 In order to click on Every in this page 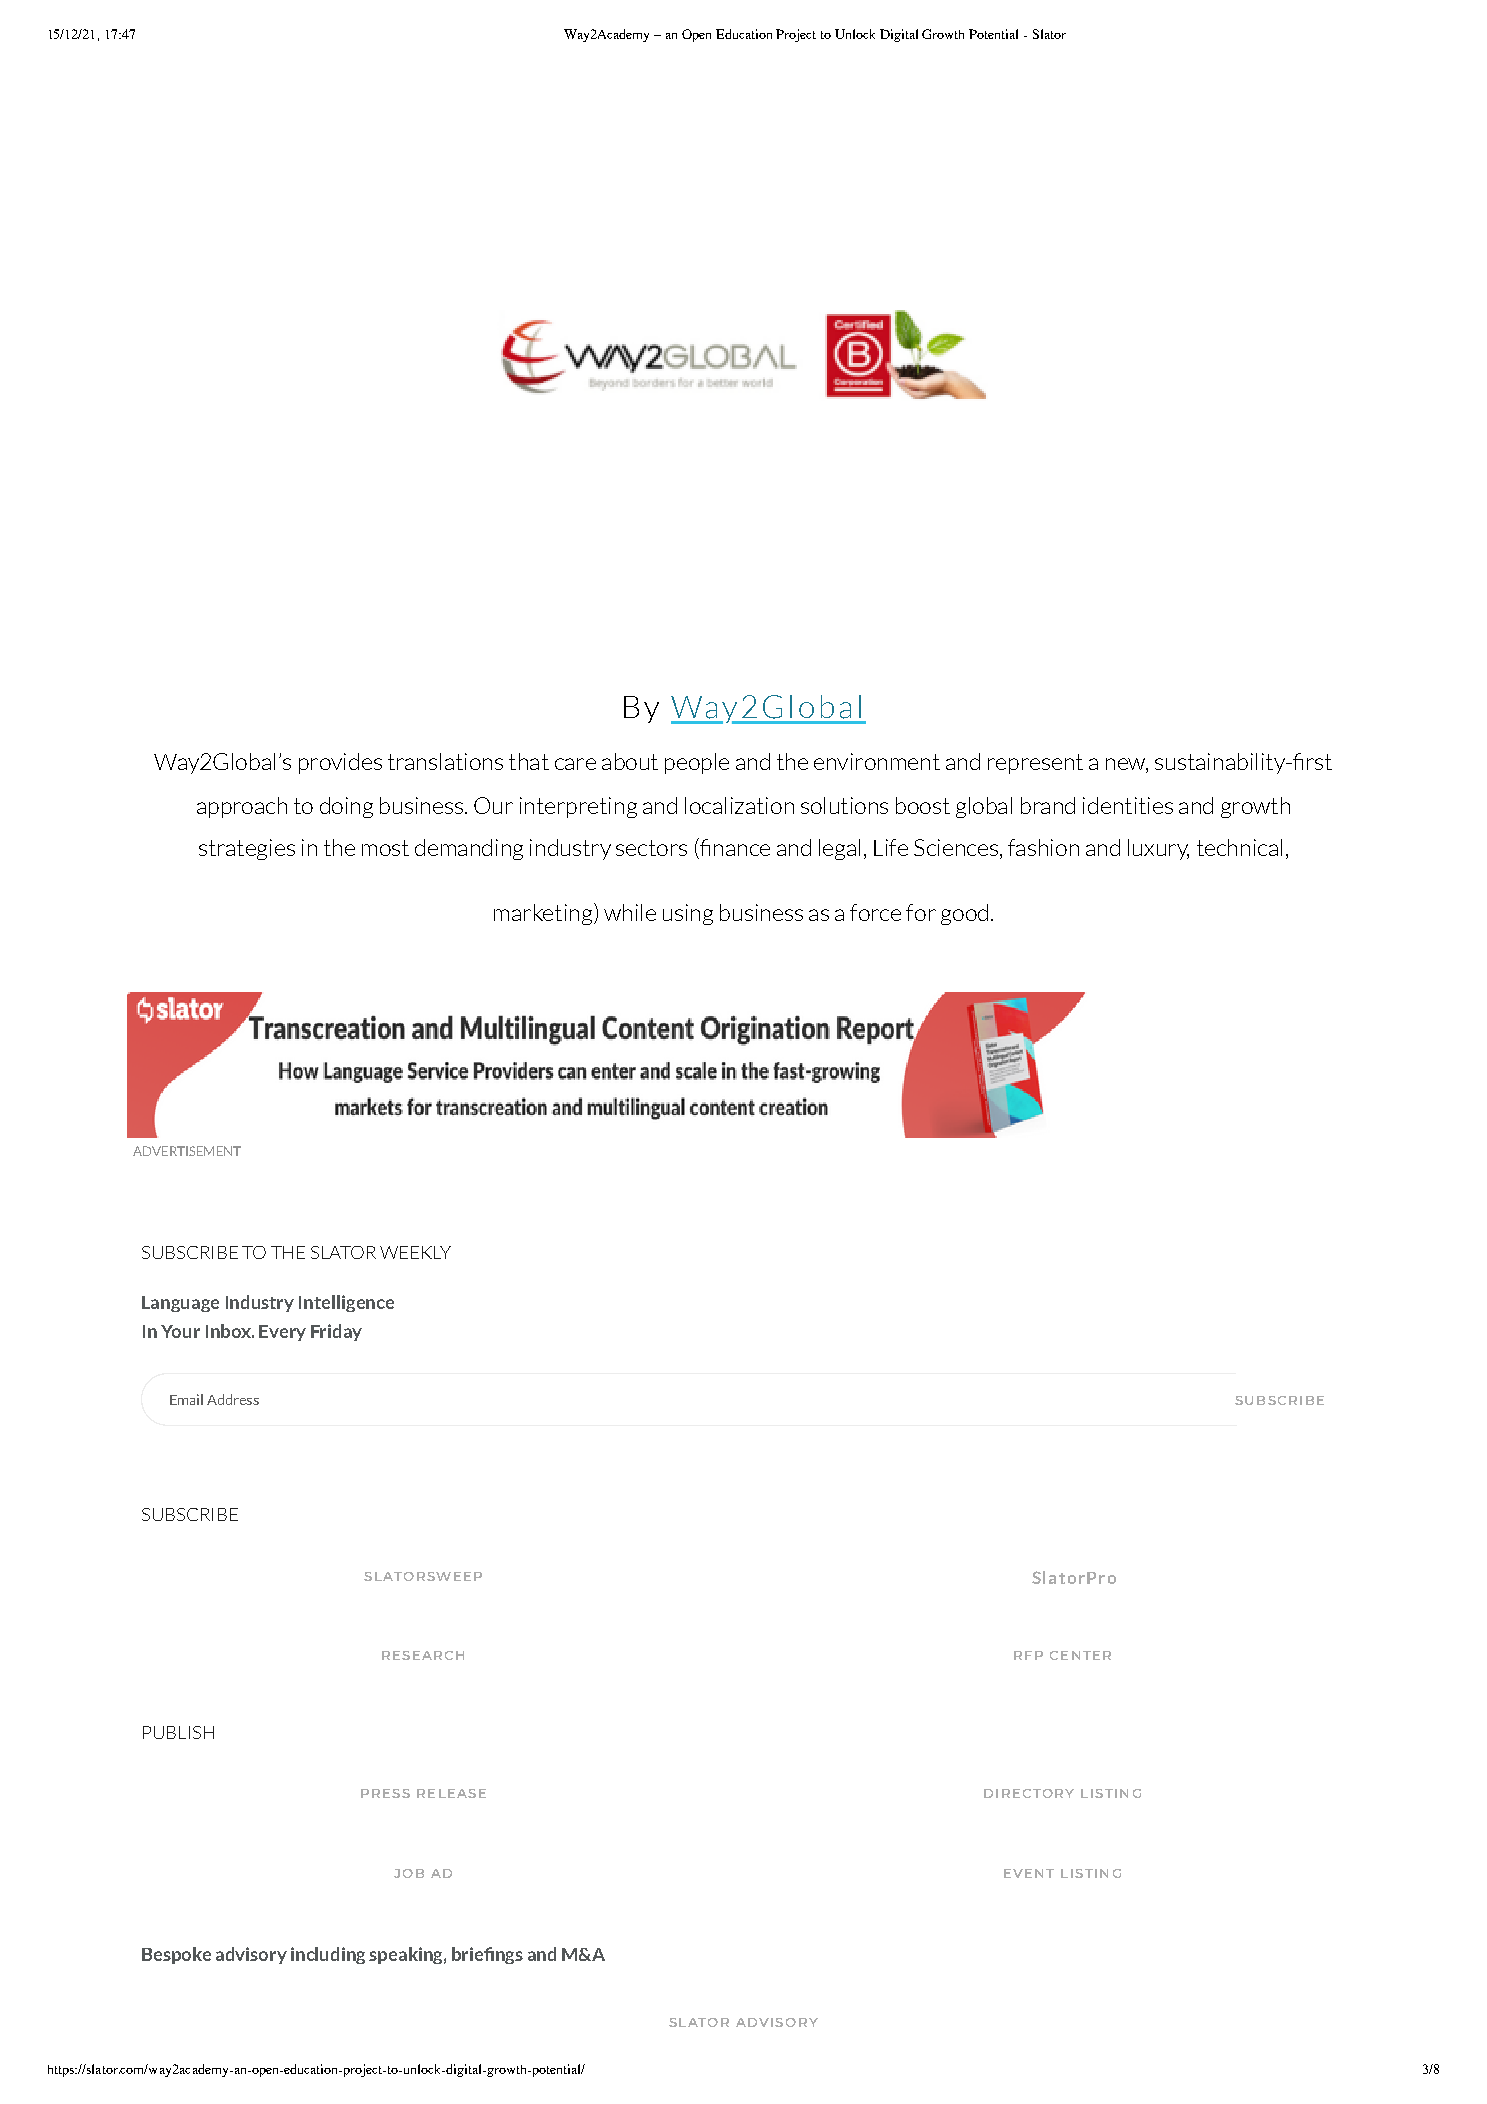, I will do `click(282, 1333)`.
